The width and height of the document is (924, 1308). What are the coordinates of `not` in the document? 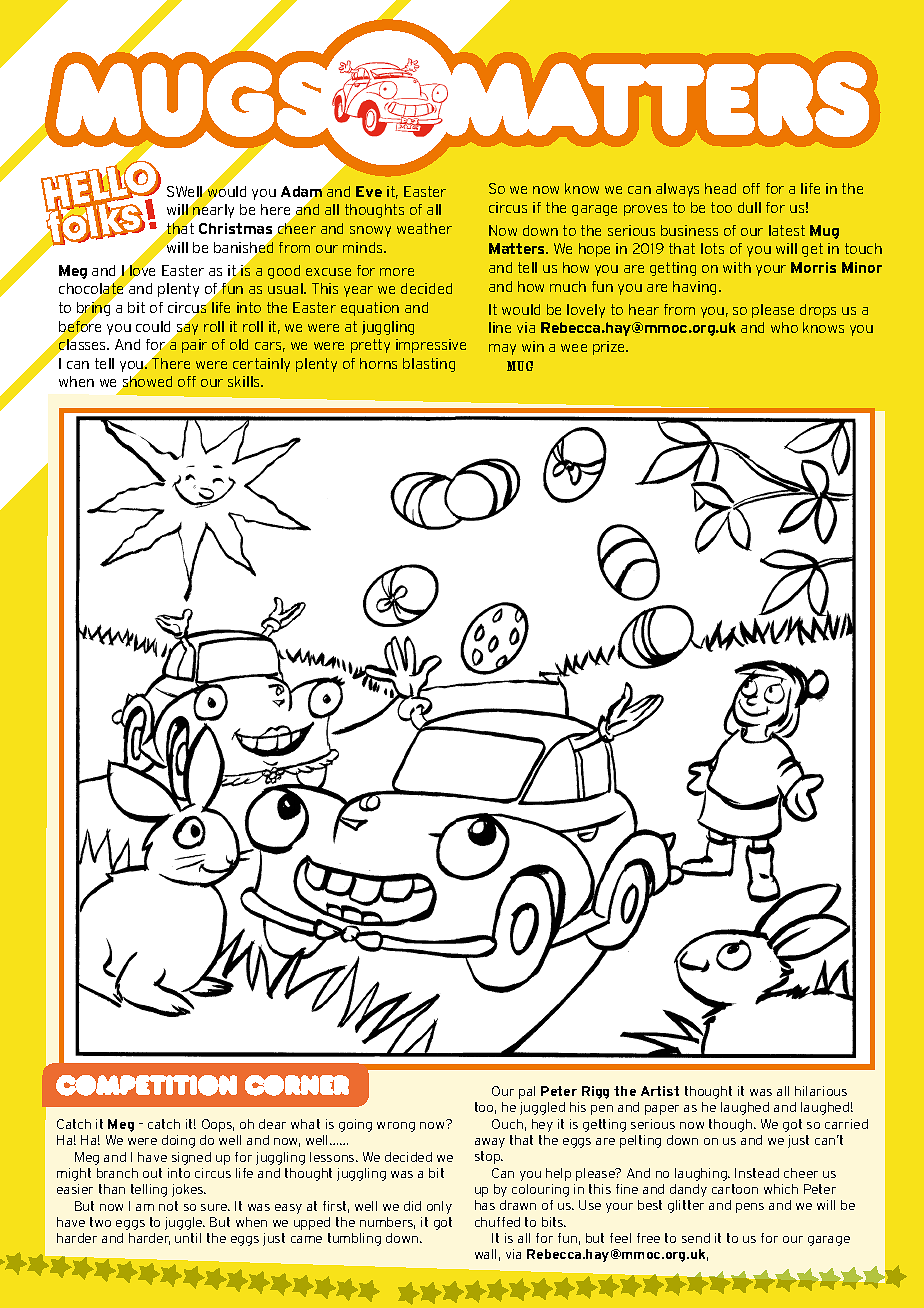 It's located at (168, 1206).
